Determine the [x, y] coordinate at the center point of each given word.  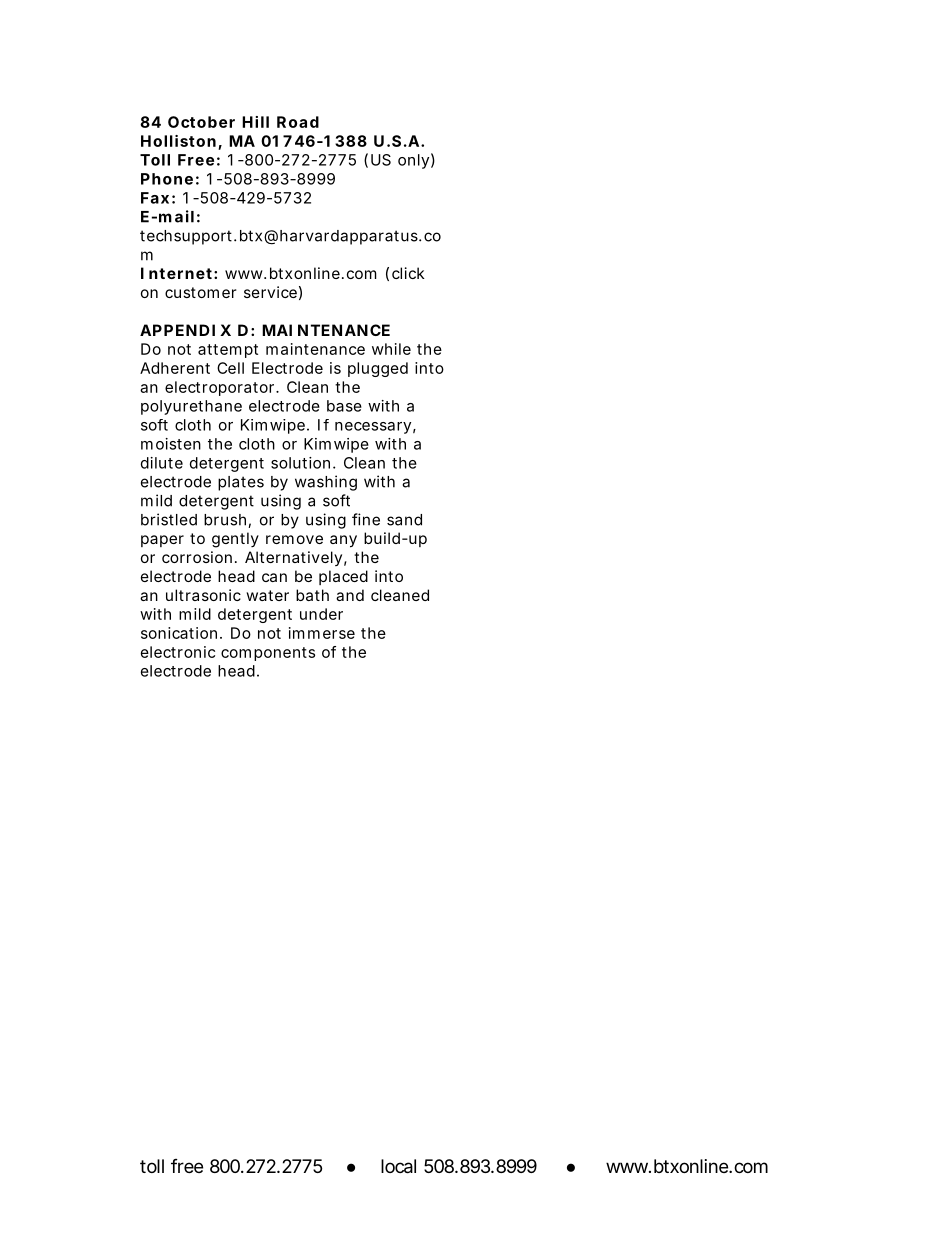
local [398, 1166]
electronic [178, 652]
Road [298, 122]
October [201, 122]
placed [343, 577]
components [268, 654]
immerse [322, 633]
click [408, 273]
